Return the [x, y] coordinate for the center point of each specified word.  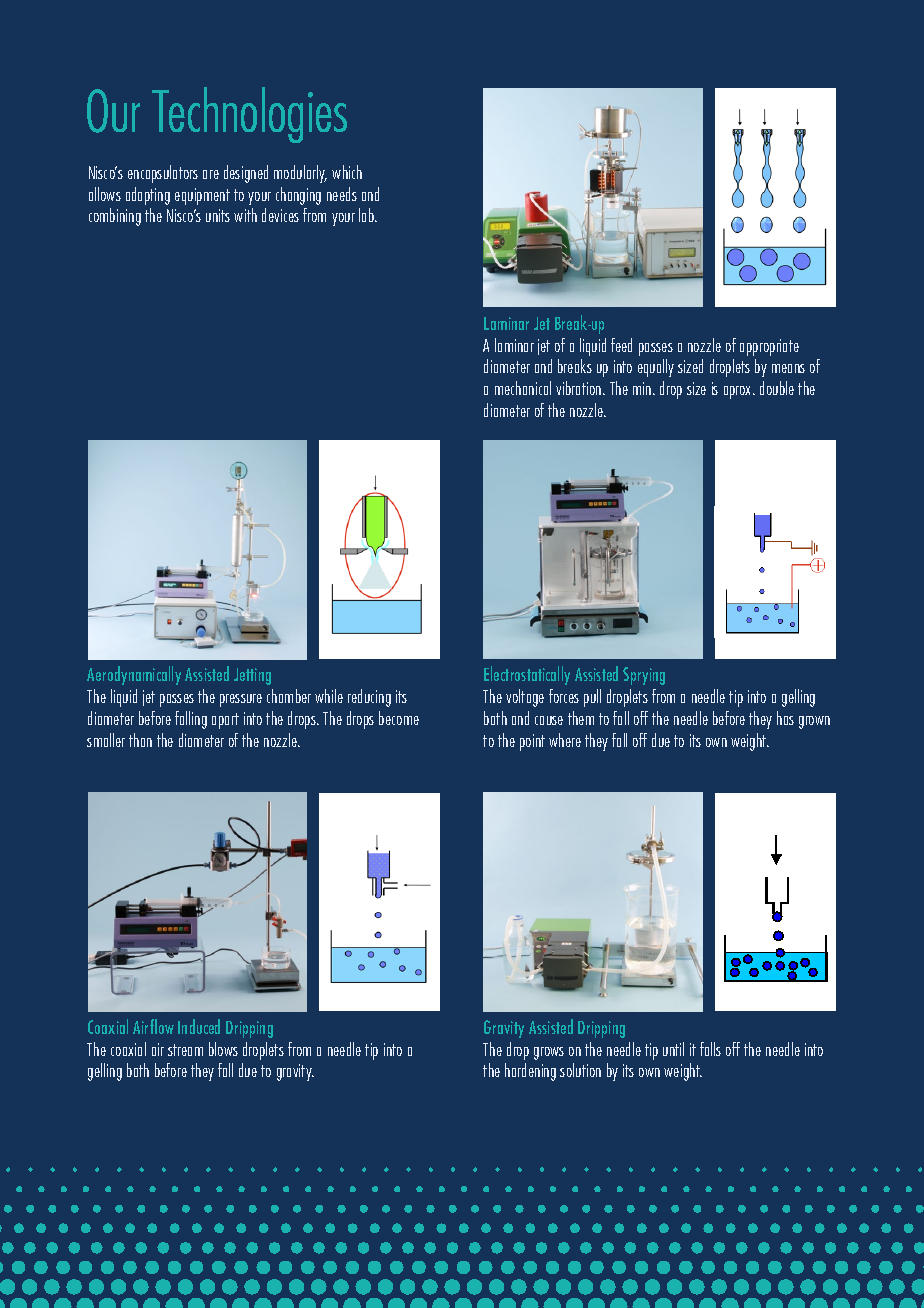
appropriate [769, 347]
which [347, 172]
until [673, 1049]
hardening [530, 1072]
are [211, 174]
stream [185, 1050]
